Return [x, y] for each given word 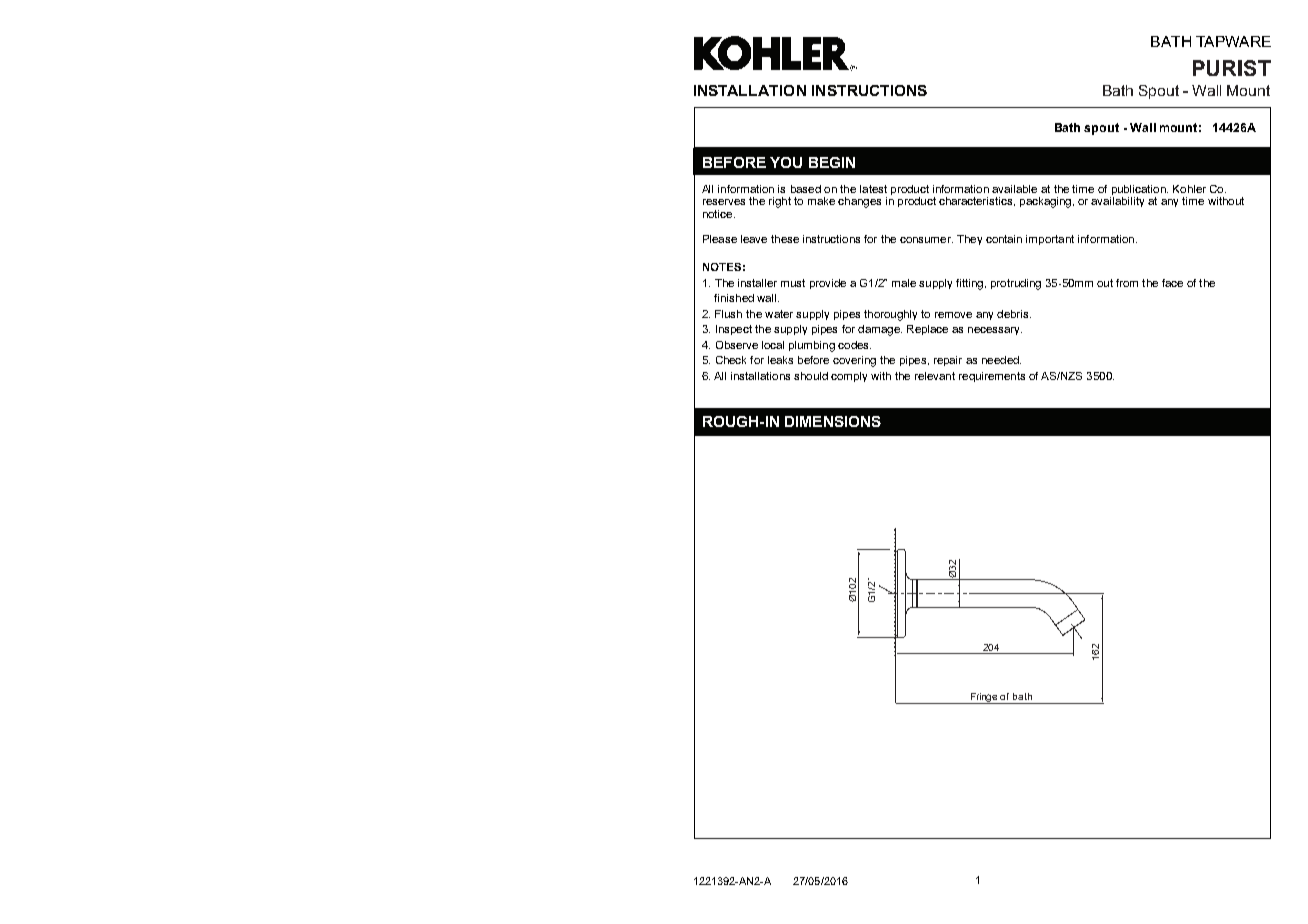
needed [1001, 360]
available [1014, 189]
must [793, 283]
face [1172, 283]
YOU [786, 162]
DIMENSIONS [833, 421]
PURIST [1232, 68]
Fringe [984, 698]
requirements [992, 377]
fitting [969, 284]
